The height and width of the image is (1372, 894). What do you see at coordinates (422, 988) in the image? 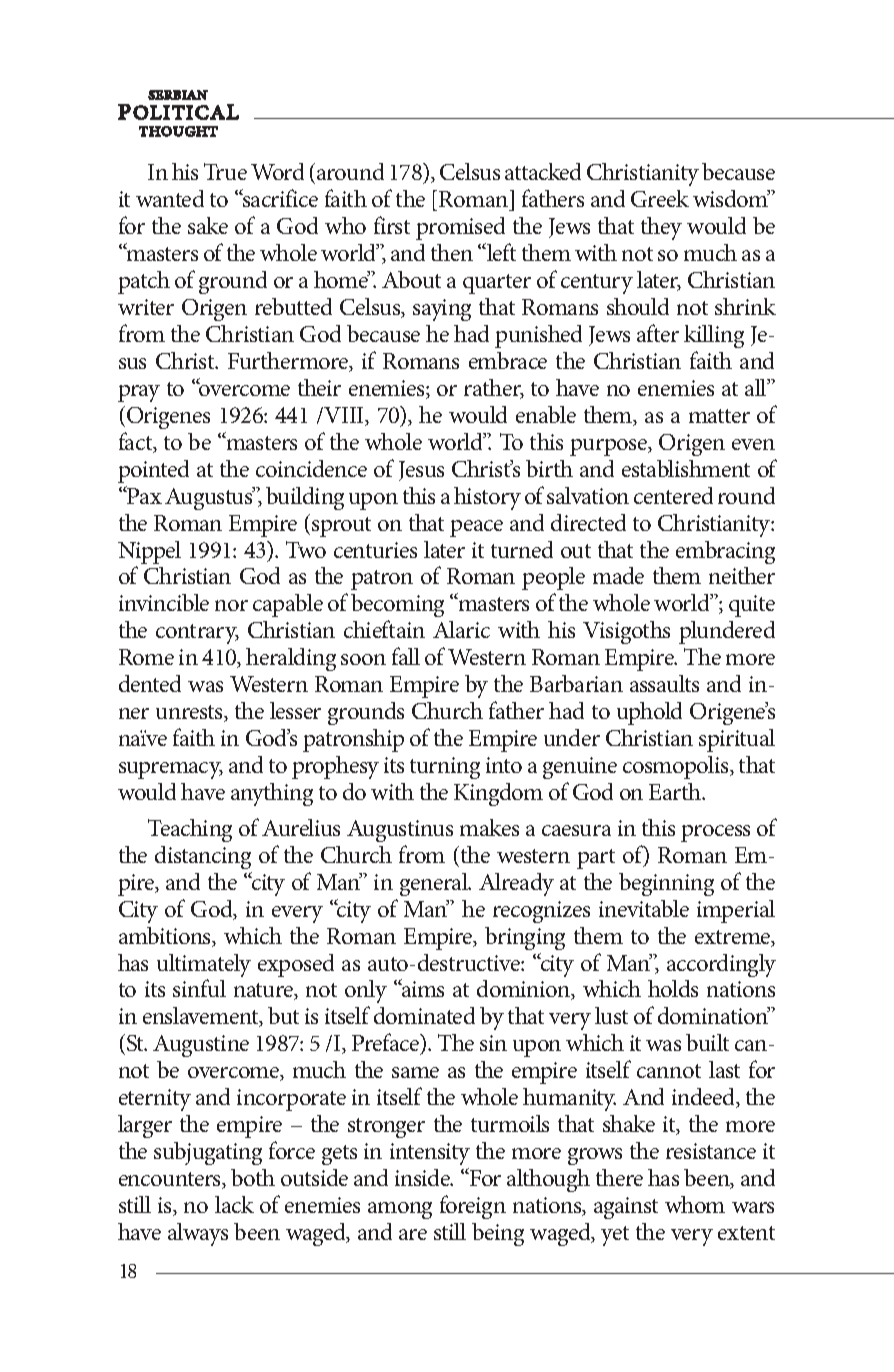
I see `aims` at bounding box center [422, 988].
